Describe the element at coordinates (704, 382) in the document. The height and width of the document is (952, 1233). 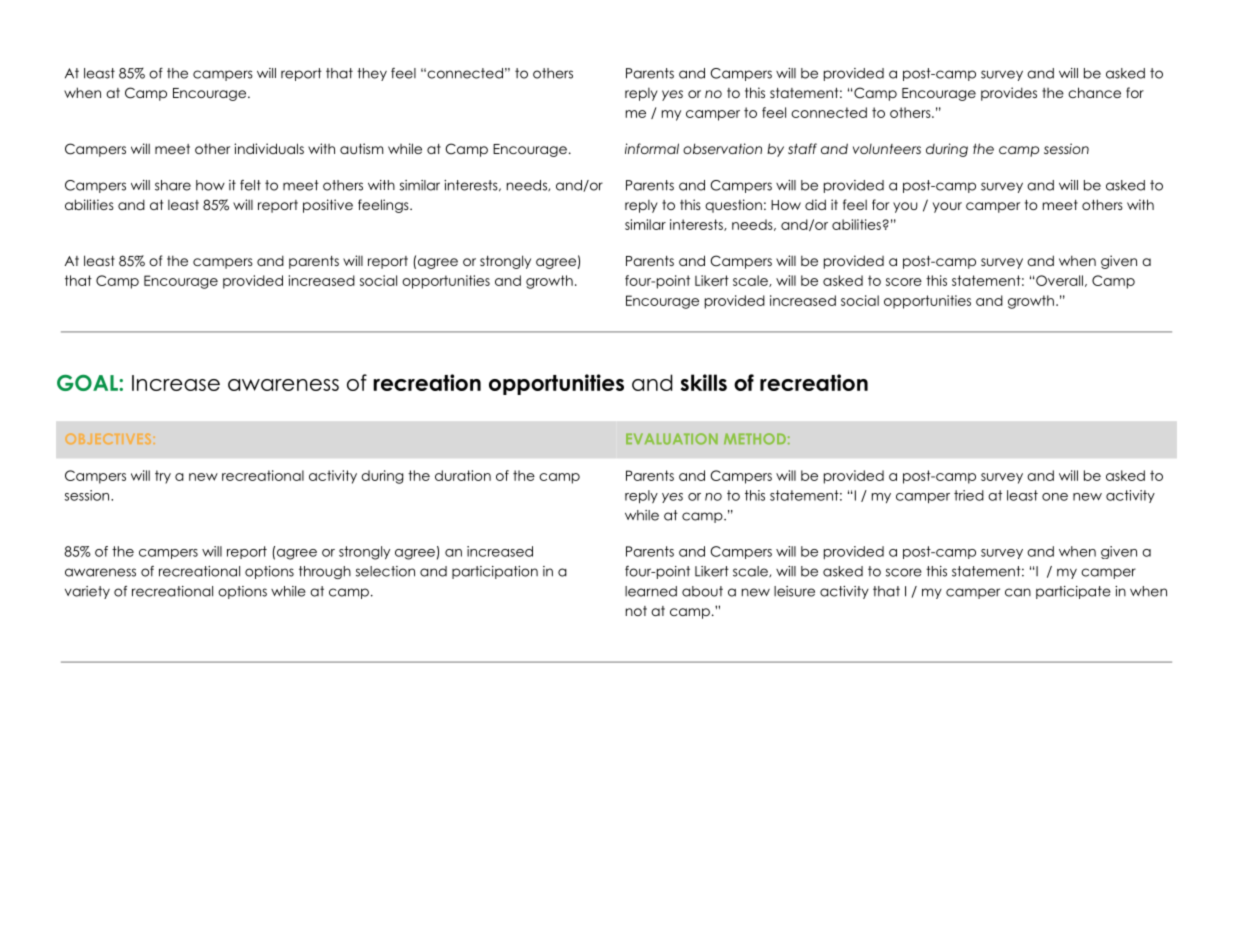
I see `skills` at that location.
